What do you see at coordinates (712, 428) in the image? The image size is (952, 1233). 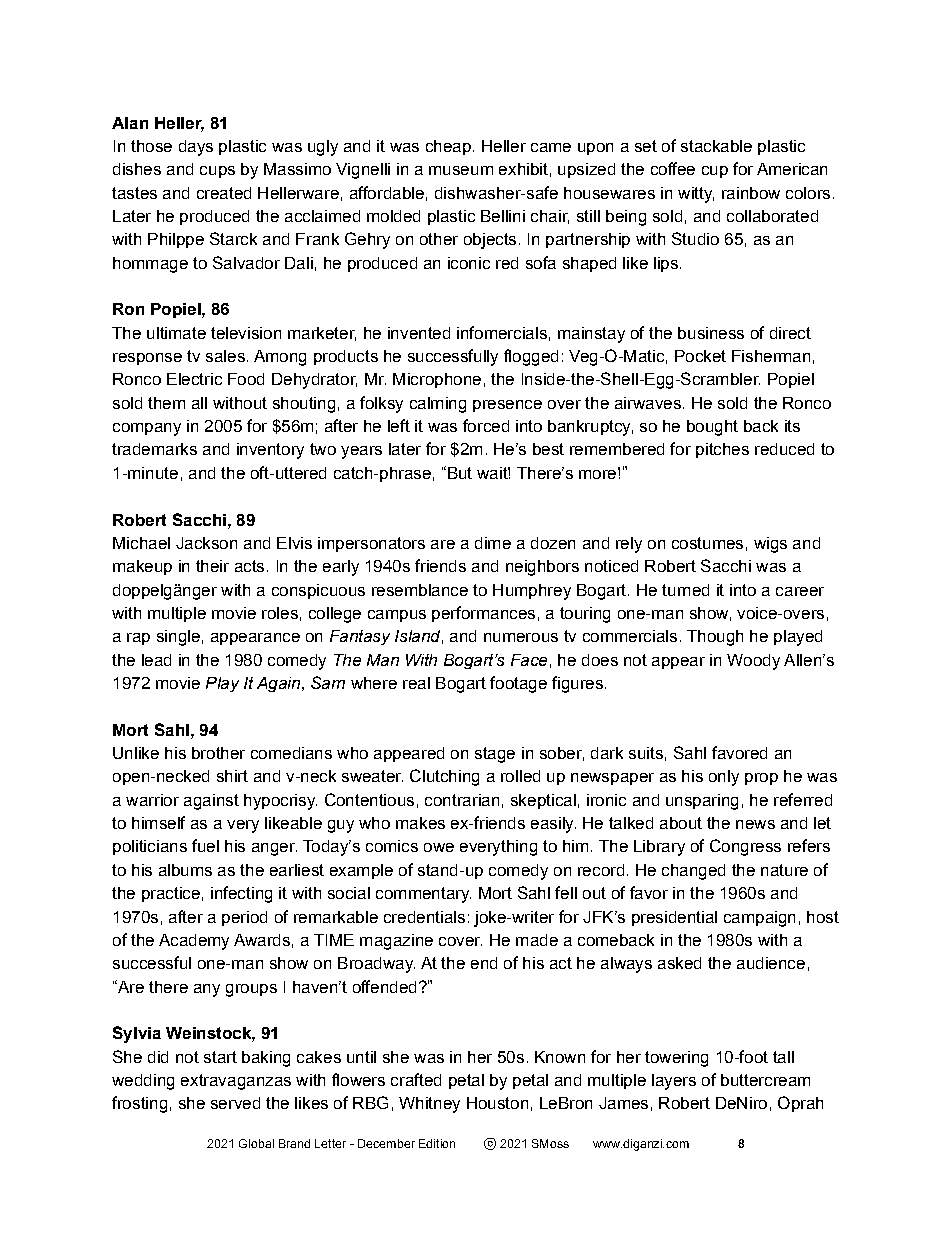 I see `bought` at bounding box center [712, 428].
